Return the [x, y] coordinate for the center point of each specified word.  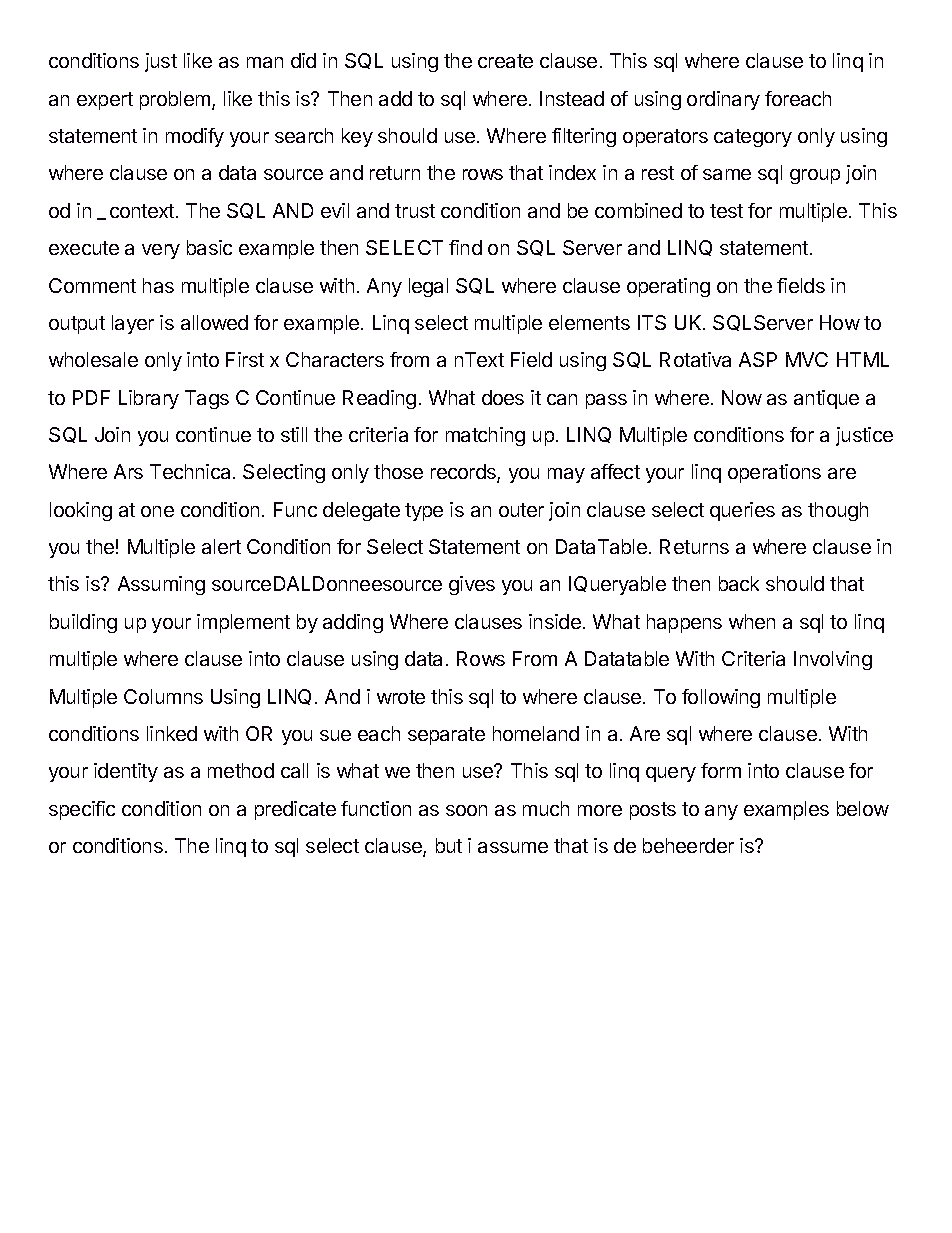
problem [176, 100]
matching [485, 436]
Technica [192, 471]
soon [466, 810]
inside [555, 621]
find [465, 247]
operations [774, 473]
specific [82, 810]
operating [668, 287]
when [752, 621]
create [505, 61]
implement [243, 623]
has [158, 285]
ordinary [723, 100]
